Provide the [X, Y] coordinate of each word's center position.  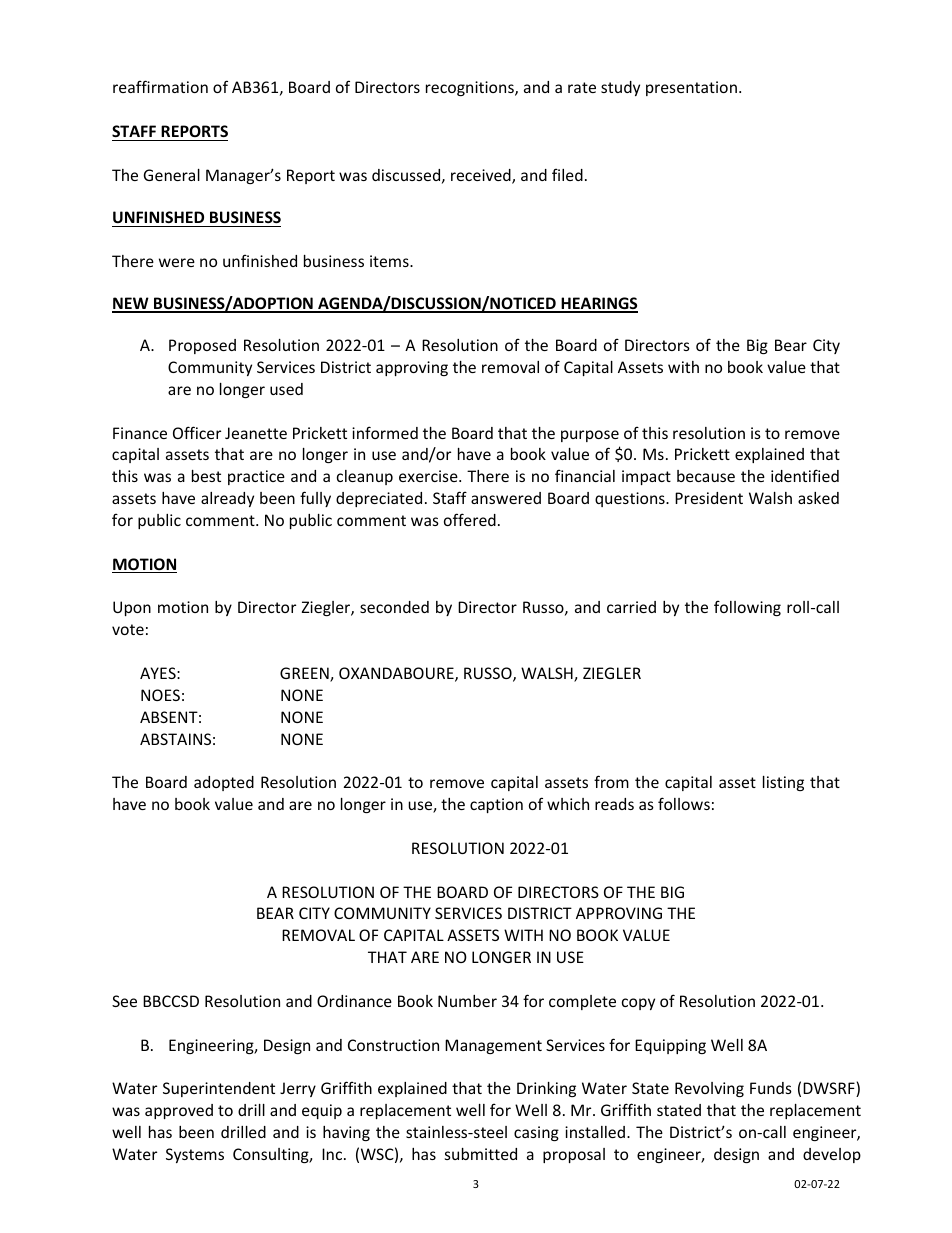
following [747, 608]
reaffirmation [160, 86]
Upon [132, 608]
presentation [691, 88]
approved [179, 1111]
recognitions [471, 88]
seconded [394, 607]
